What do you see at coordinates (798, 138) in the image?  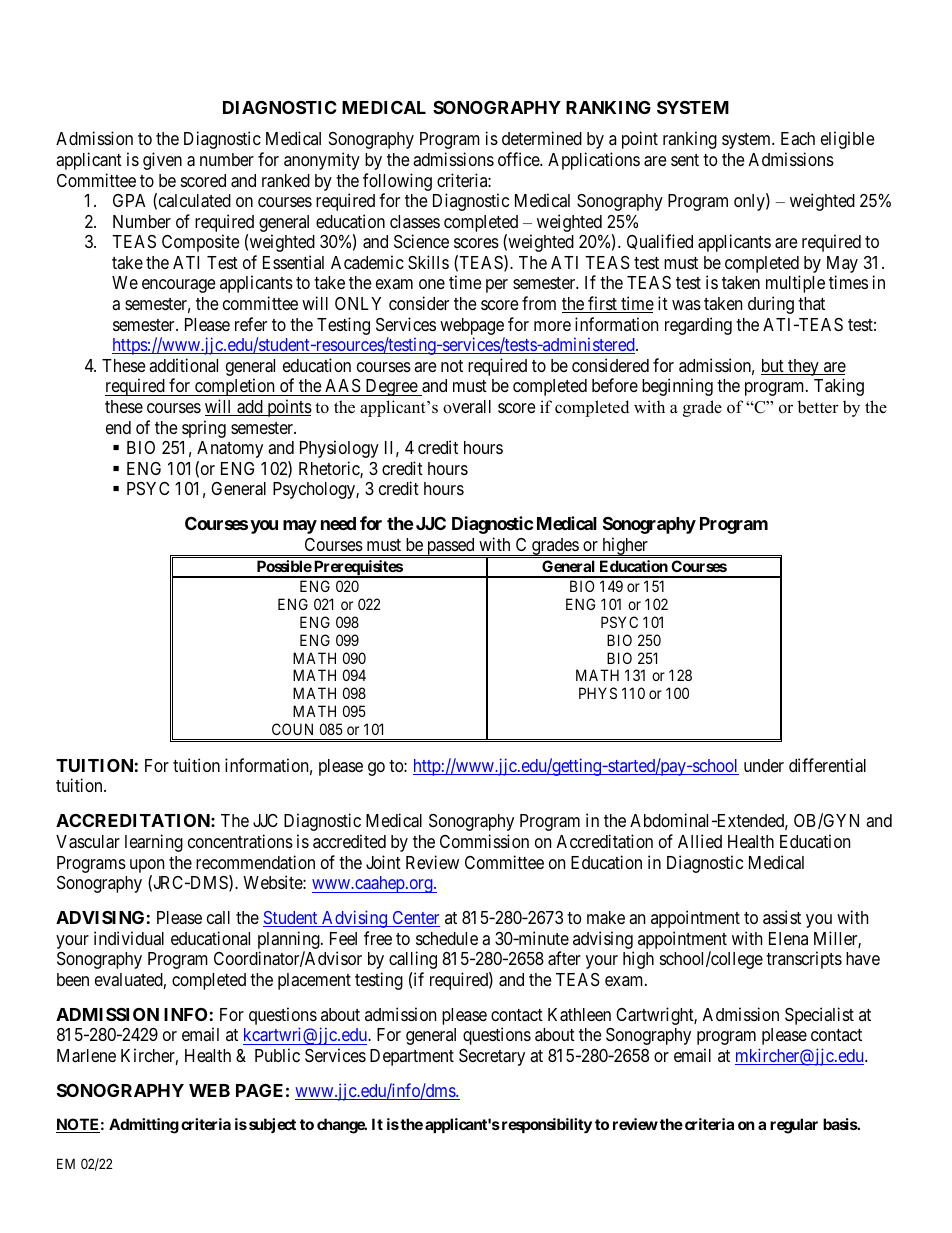 I see `Each` at bounding box center [798, 138].
